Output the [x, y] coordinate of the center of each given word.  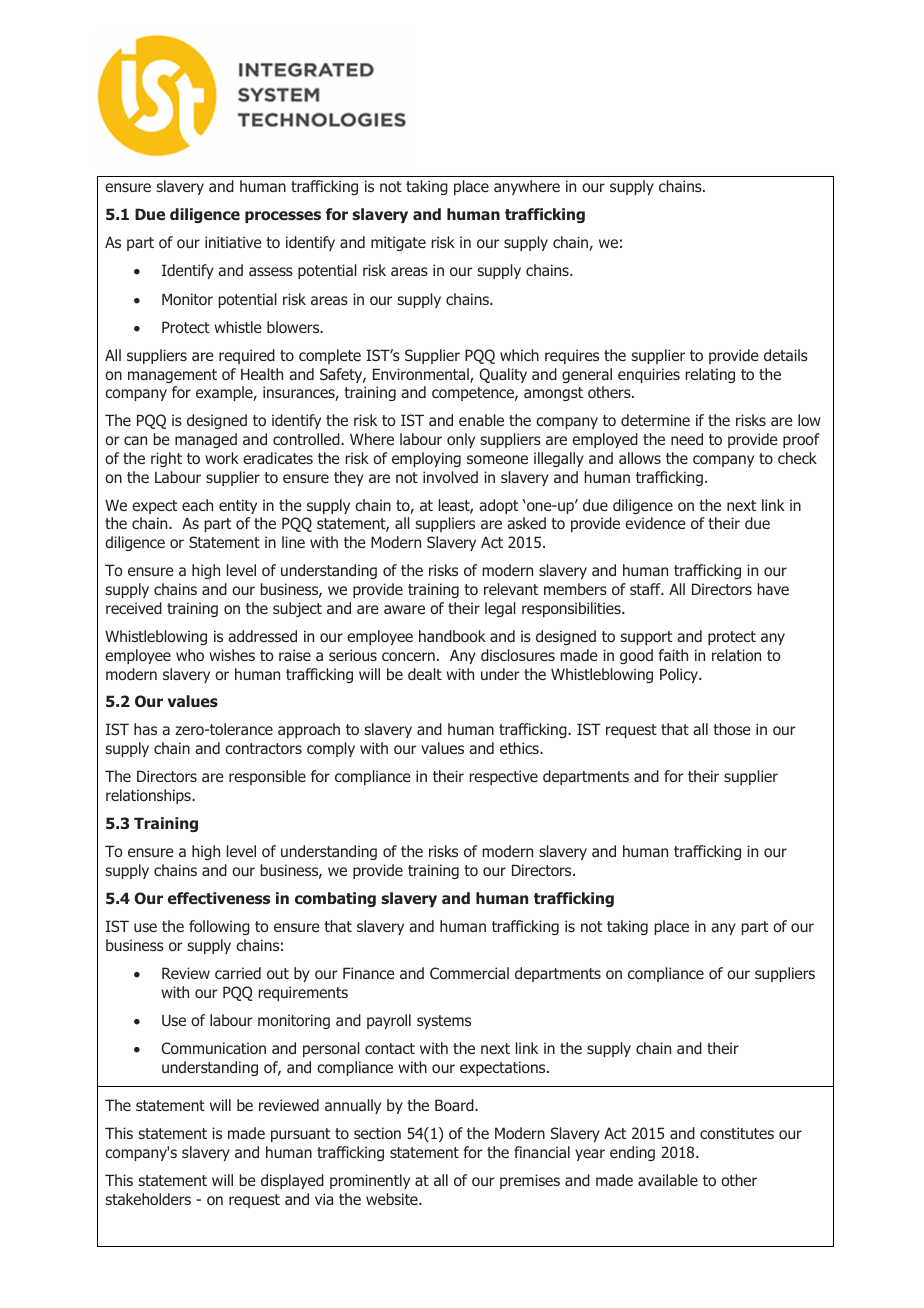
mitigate [398, 243]
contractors [263, 748]
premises [530, 1181]
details [786, 355]
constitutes [737, 1133]
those [731, 729]
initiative [233, 242]
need [687, 439]
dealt [425, 674]
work [222, 458]
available [668, 1180]
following [219, 927]
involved [450, 477]
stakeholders [148, 1199]
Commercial [469, 973]
